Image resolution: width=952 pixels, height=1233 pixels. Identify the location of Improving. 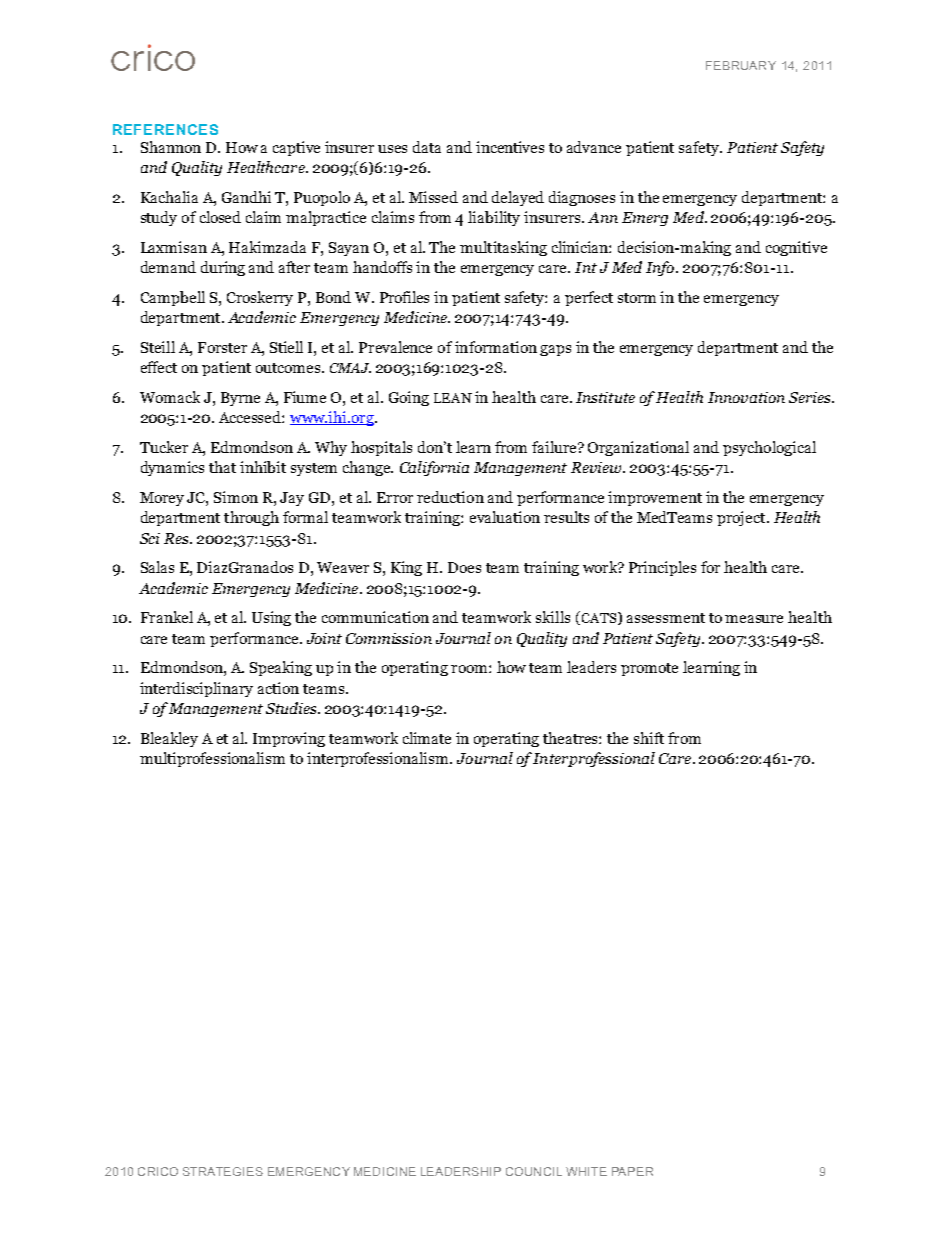
(289, 739).
